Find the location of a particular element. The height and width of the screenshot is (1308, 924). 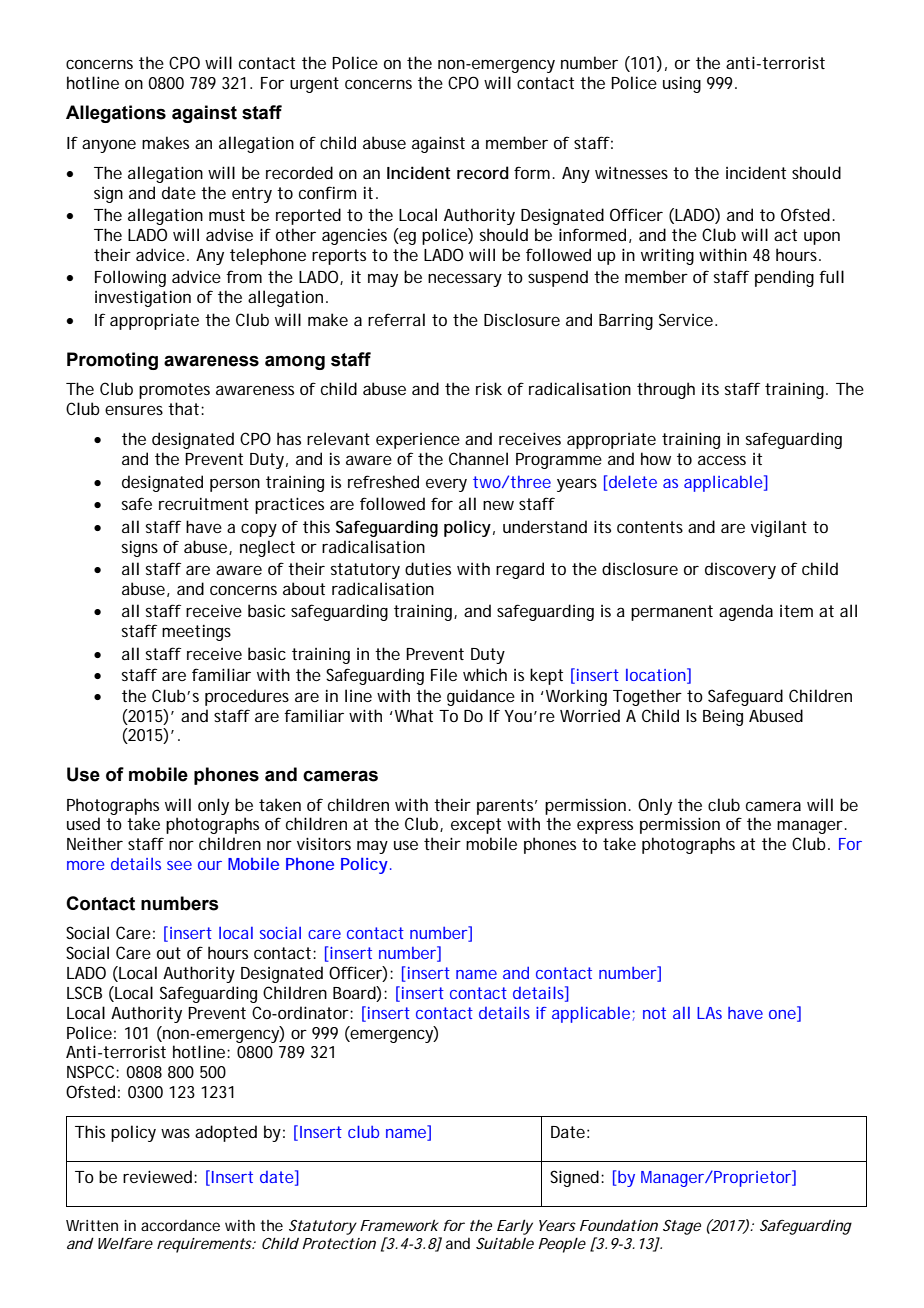

Stage is located at coordinates (682, 1227).
